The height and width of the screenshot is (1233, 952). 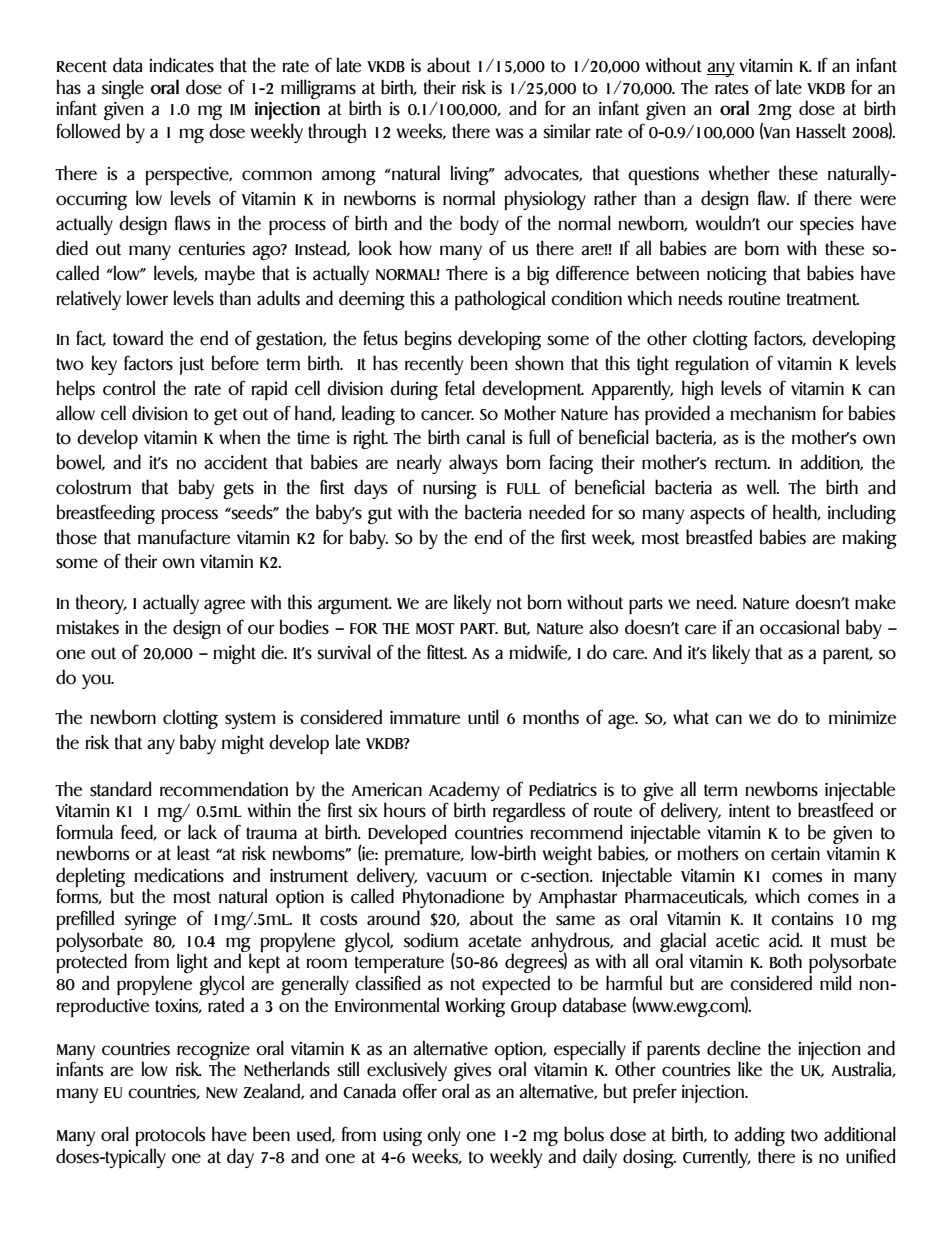 What do you see at coordinates (123, 89) in the screenshot?
I see `single` at bounding box center [123, 89].
